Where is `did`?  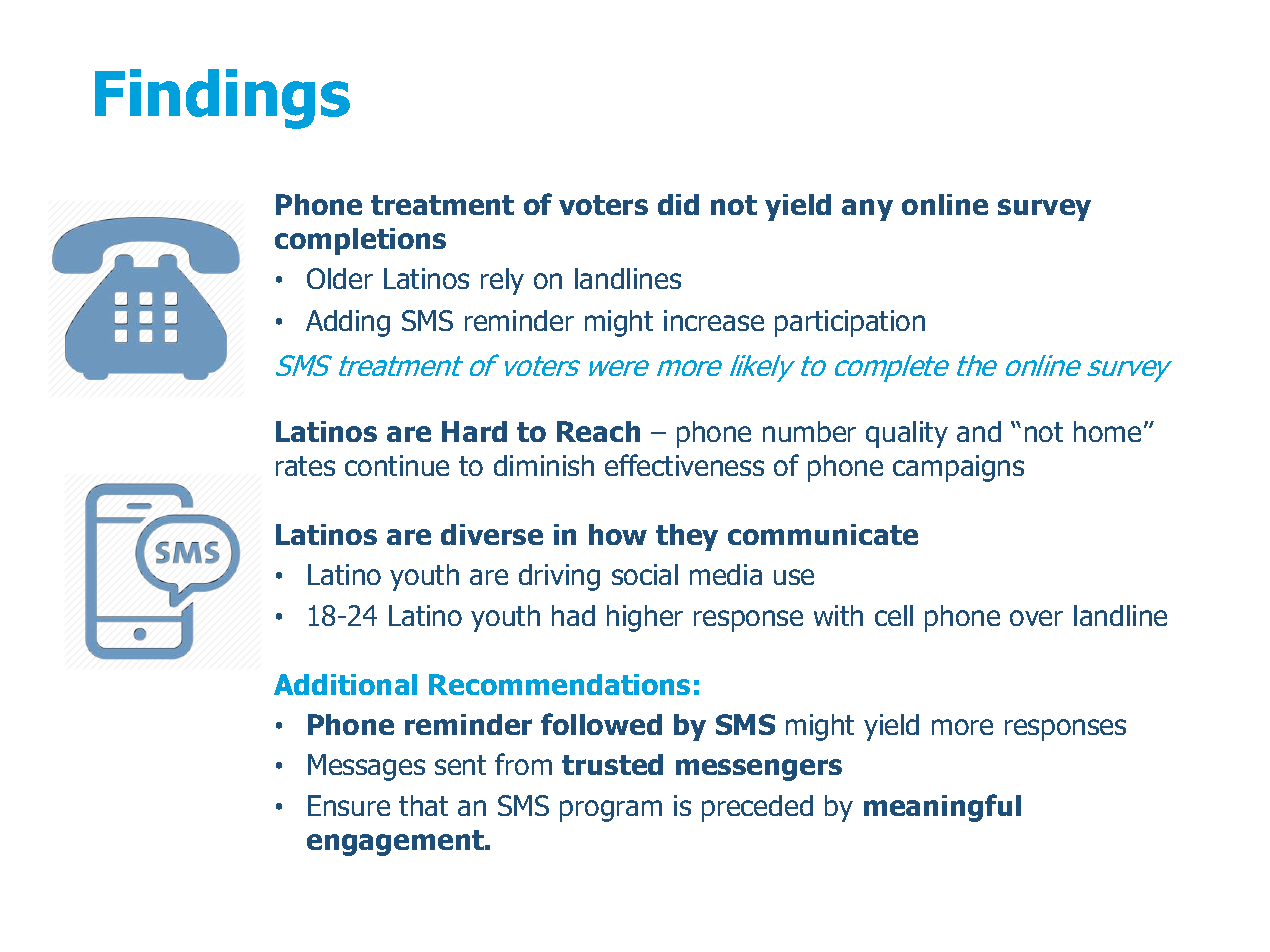 did is located at coordinates (678, 204).
